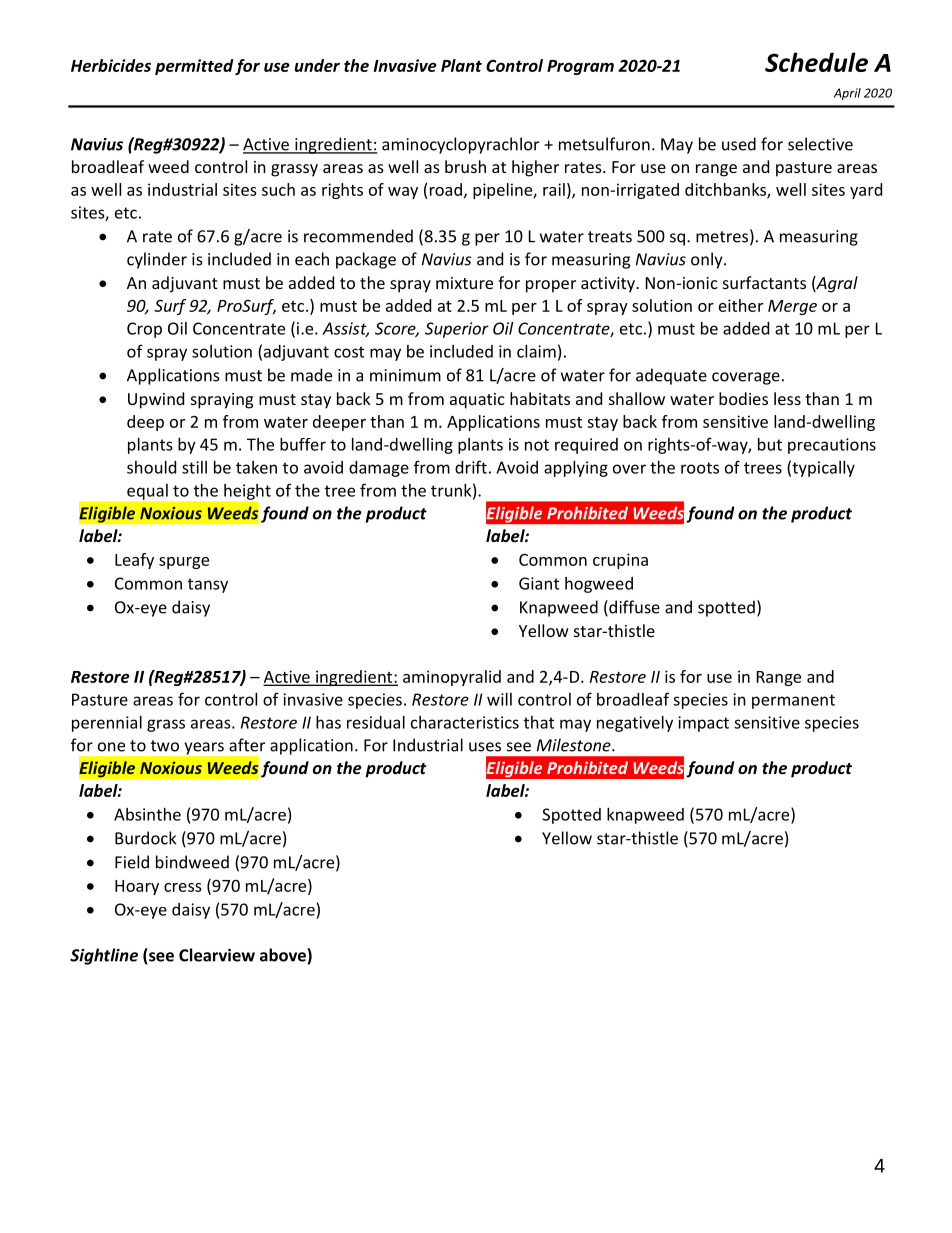 Image resolution: width=952 pixels, height=1233 pixels. What do you see at coordinates (816, 62) in the screenshot?
I see `Schedule` at bounding box center [816, 62].
